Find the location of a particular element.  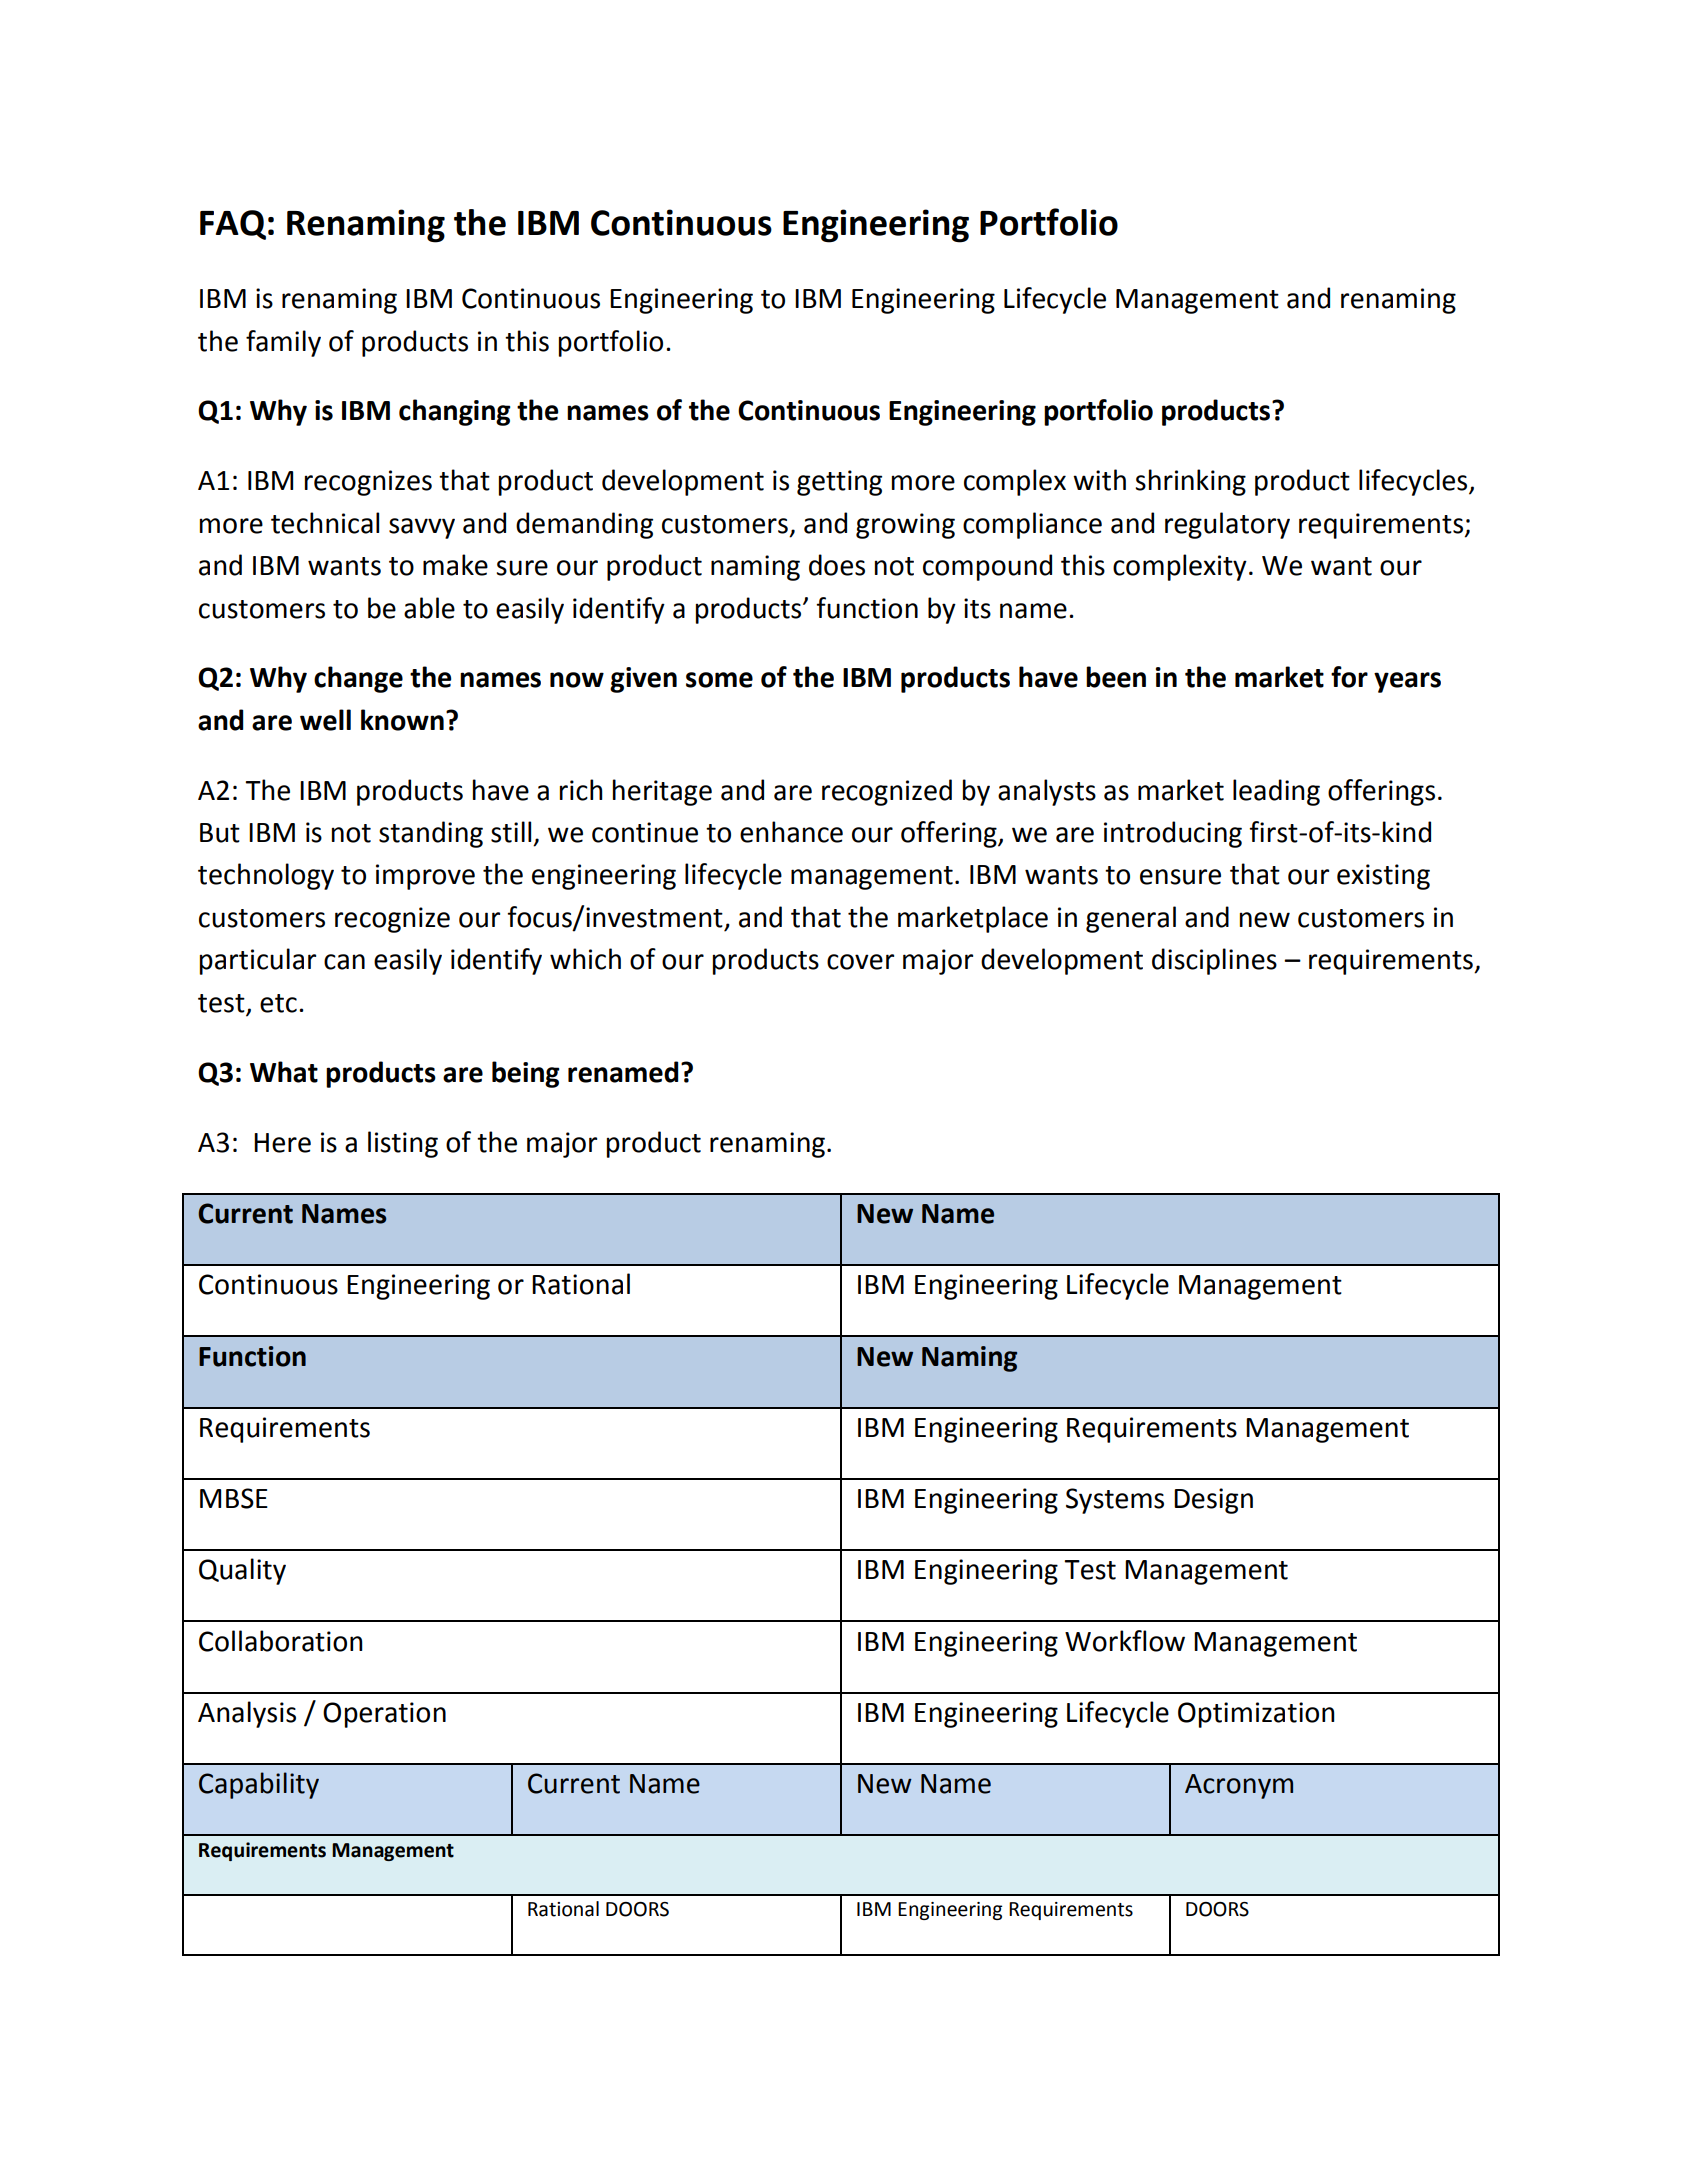

family is located at coordinates (283, 343).
